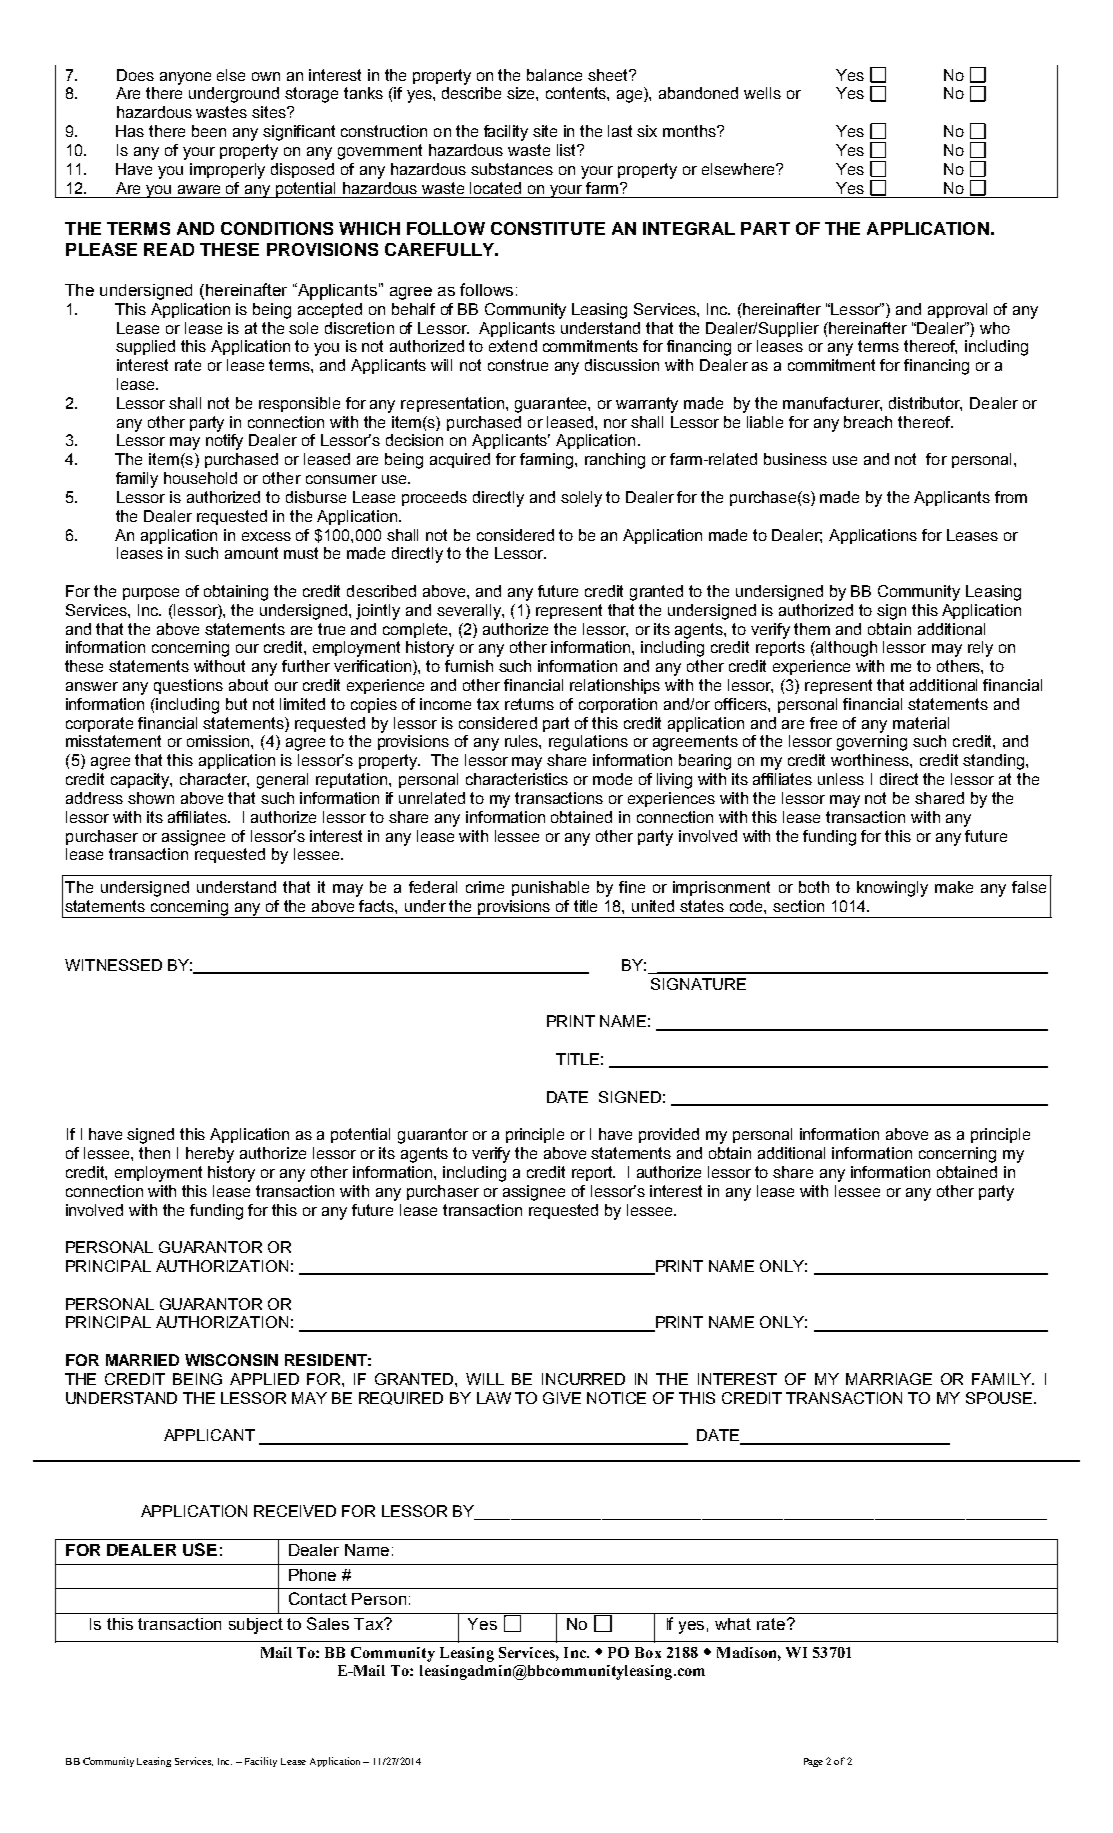 Image resolution: width=1113 pixels, height=1833 pixels. Describe the element at coordinates (892, 889) in the screenshot. I see `knowingly` at that location.
